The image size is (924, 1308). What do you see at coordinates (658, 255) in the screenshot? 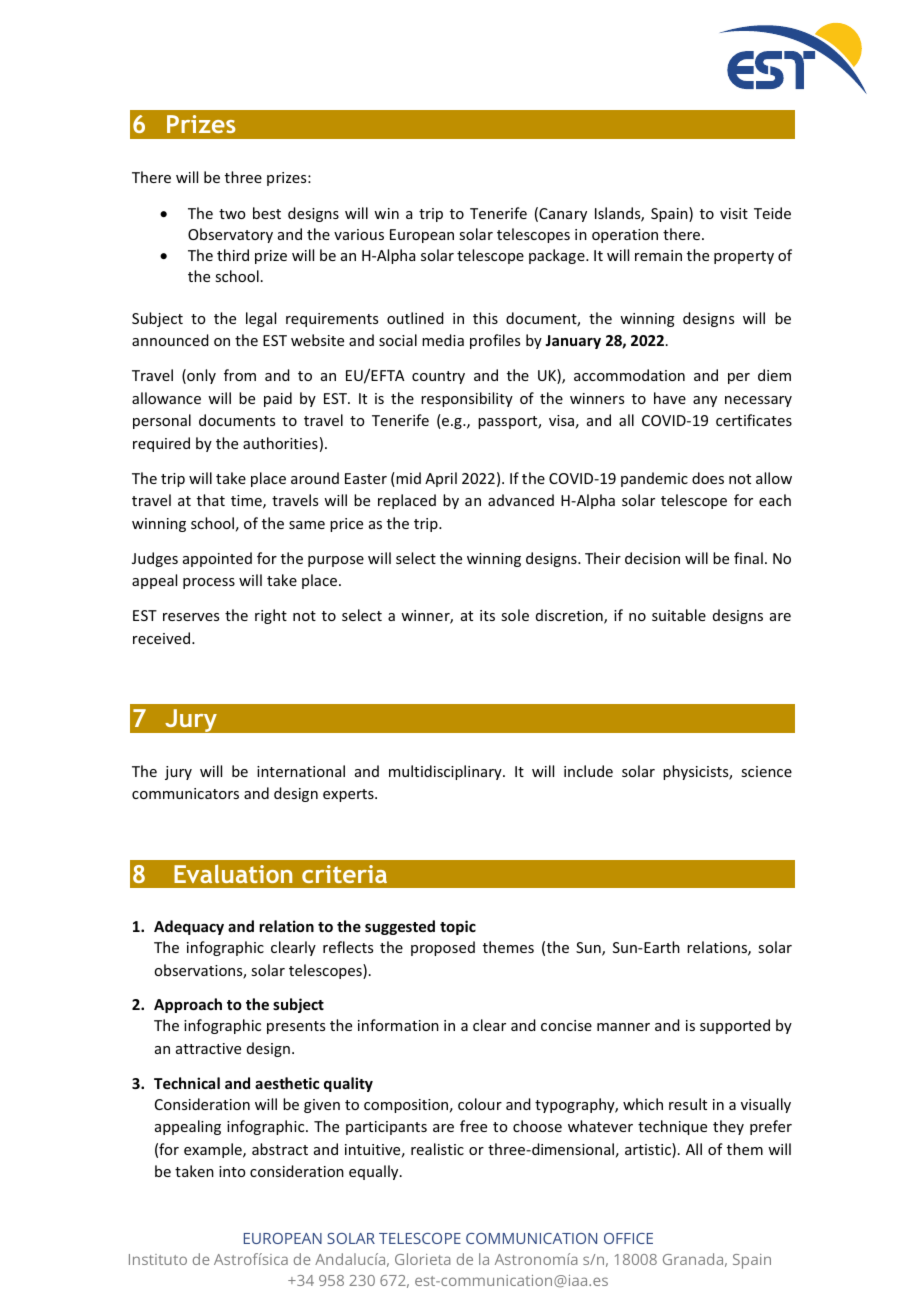
I see `remain` at bounding box center [658, 255].
